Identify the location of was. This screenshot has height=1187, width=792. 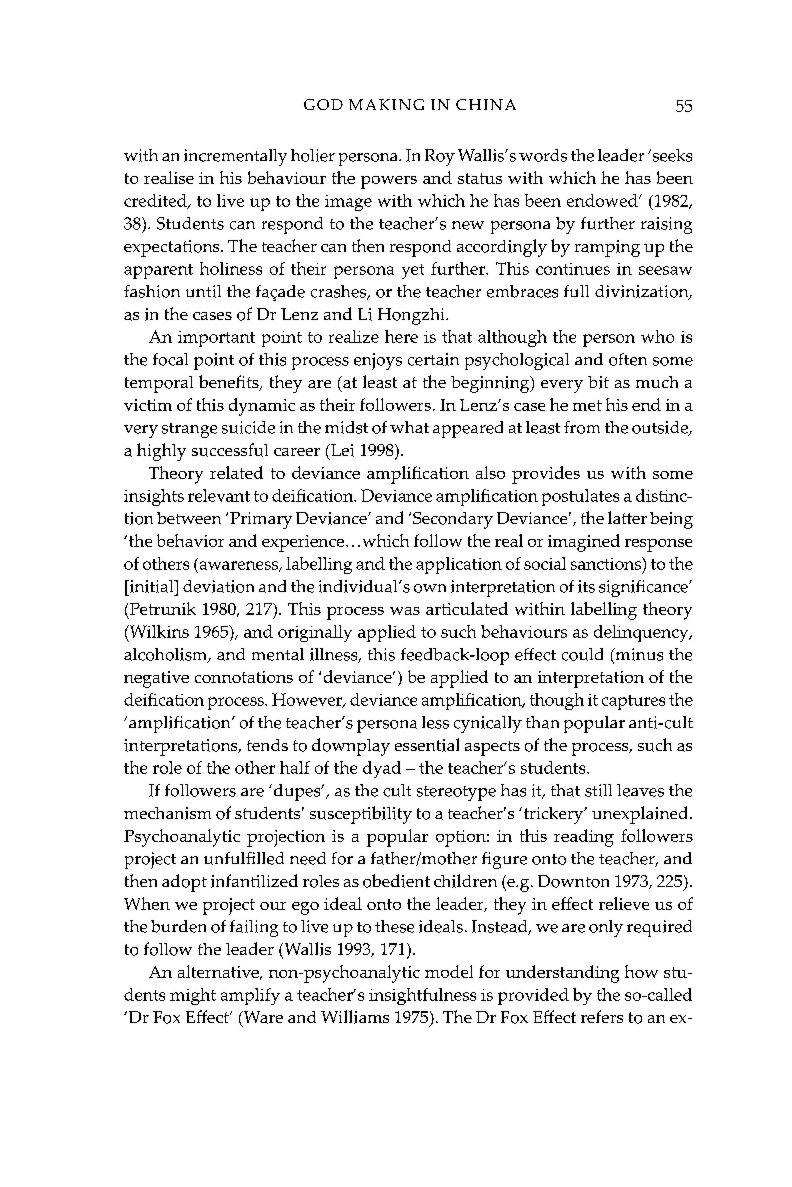
(405, 611).
